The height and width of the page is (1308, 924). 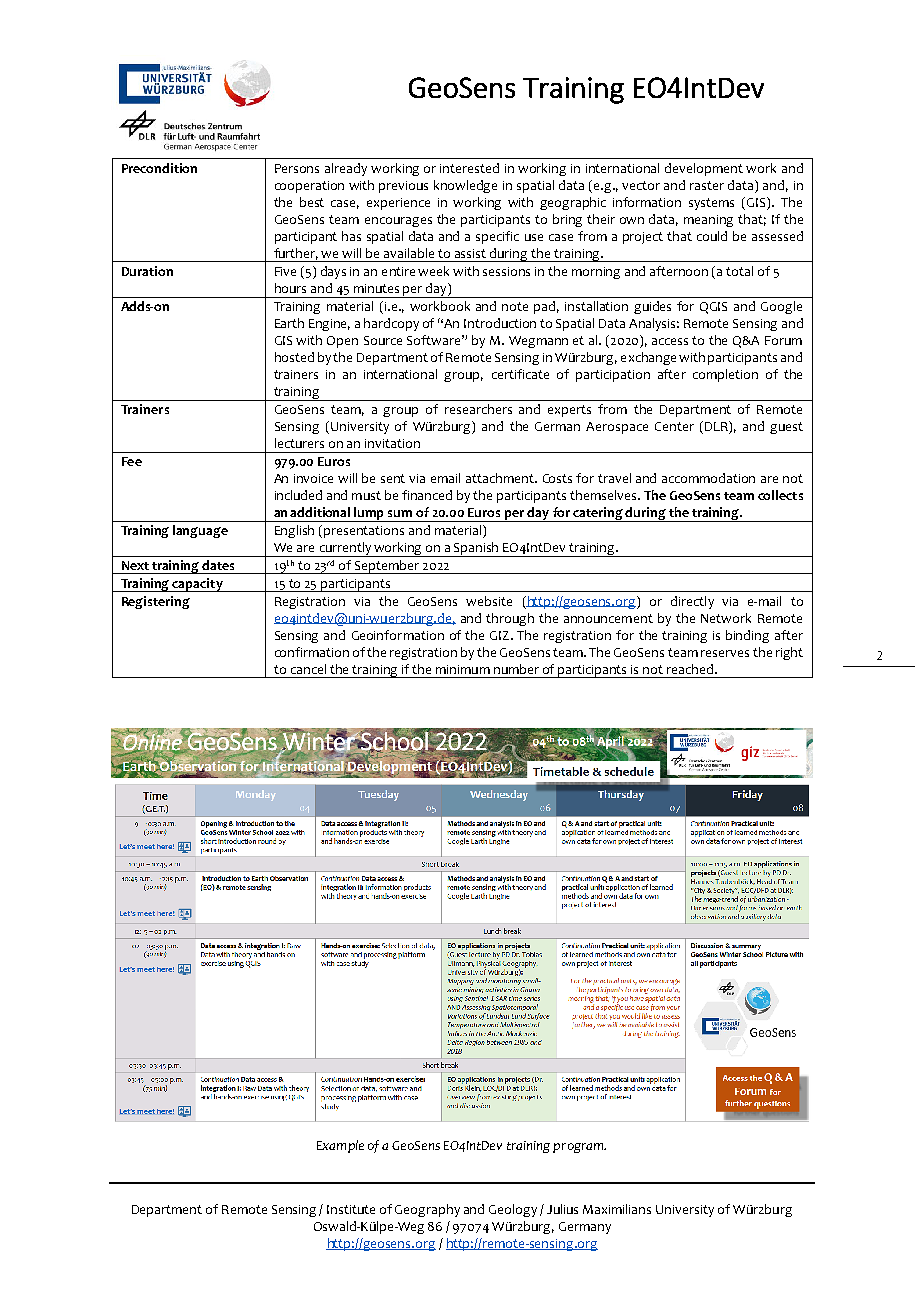 What do you see at coordinates (465, 186) in the page?
I see `knowledge` at bounding box center [465, 186].
